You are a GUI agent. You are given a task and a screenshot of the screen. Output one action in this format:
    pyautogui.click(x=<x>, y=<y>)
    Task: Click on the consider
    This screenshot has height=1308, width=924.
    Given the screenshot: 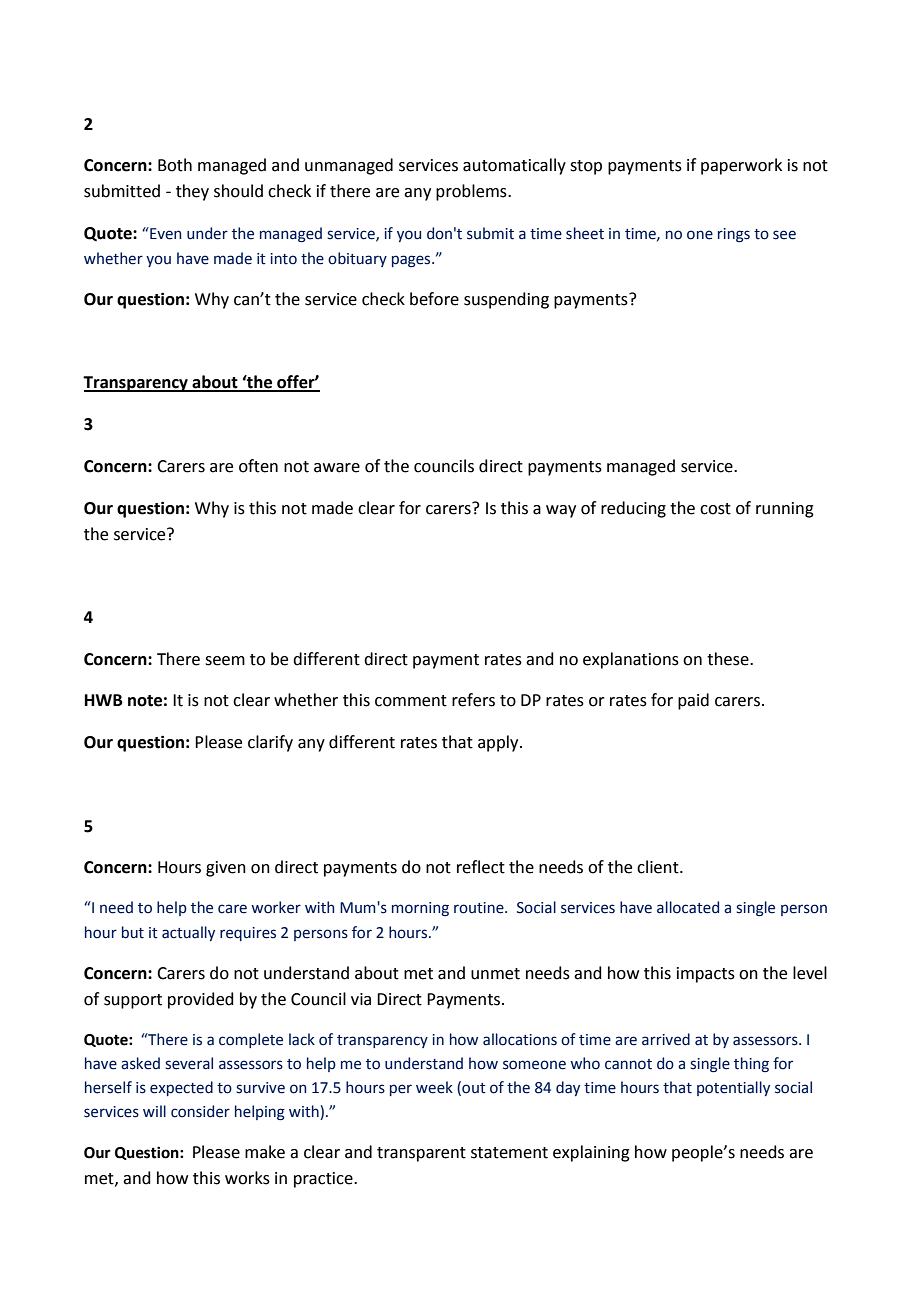 What is the action you would take?
    pyautogui.click(x=200, y=1111)
